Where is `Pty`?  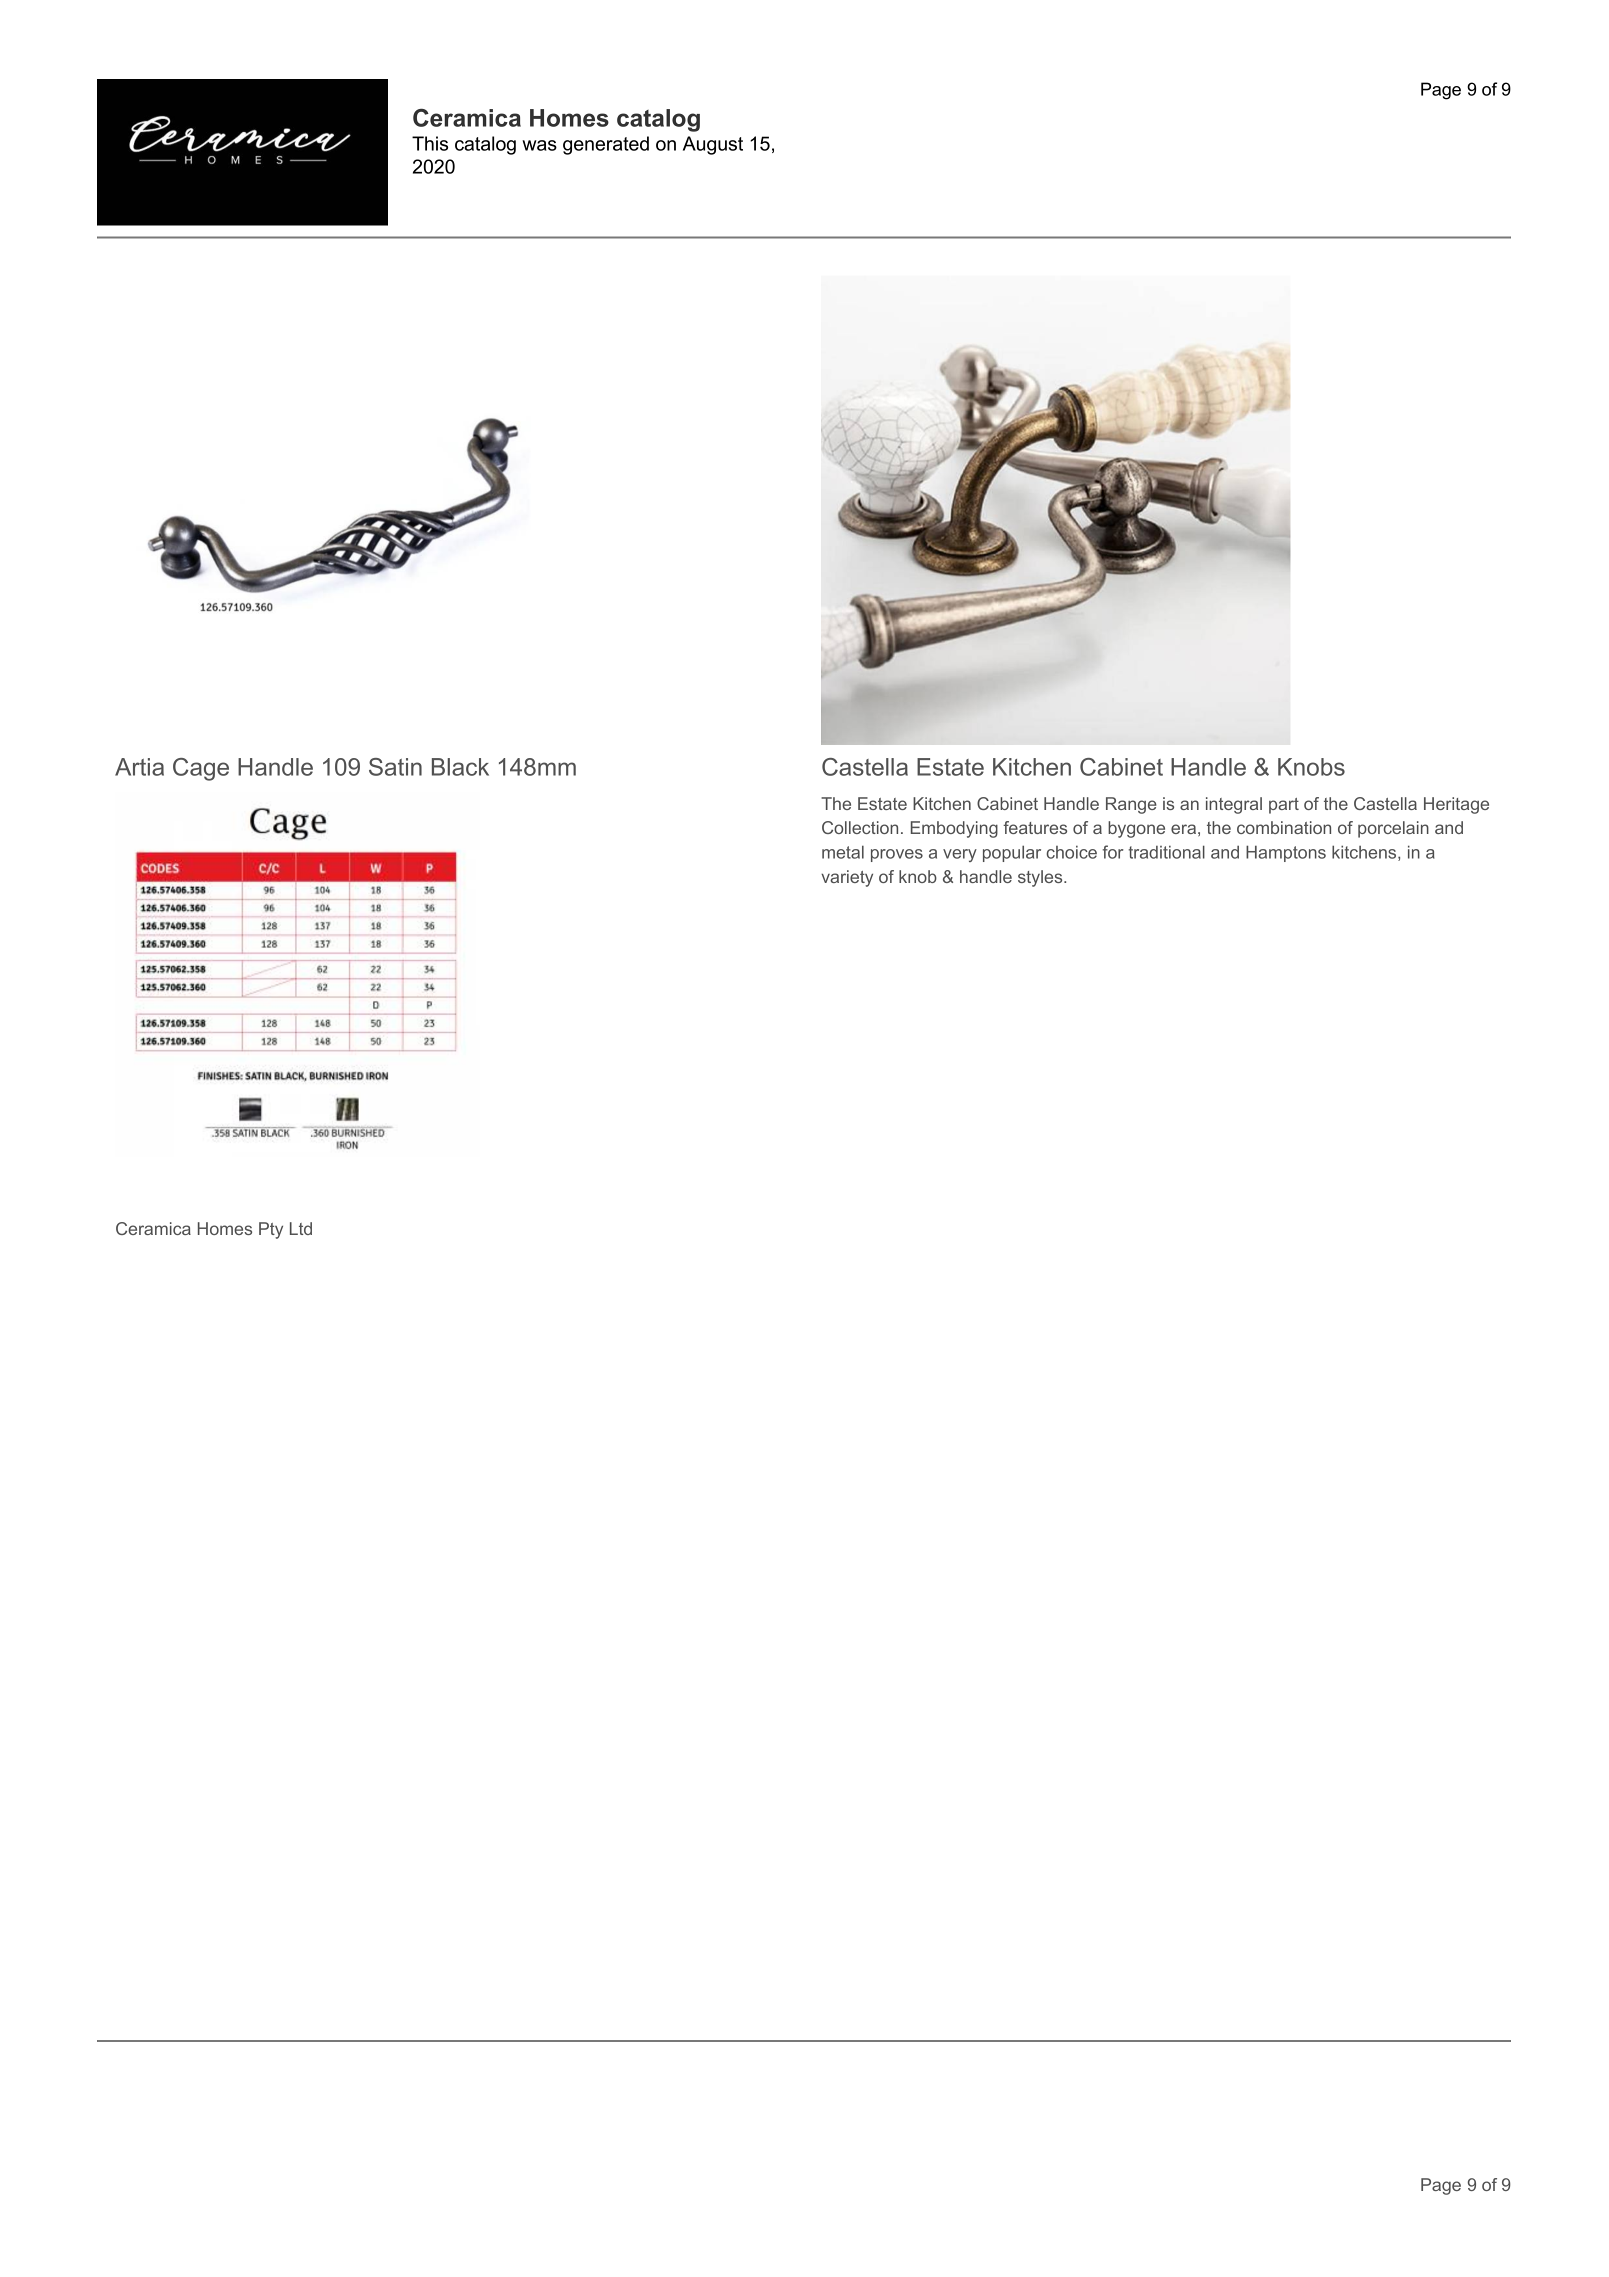
Pty is located at coordinates (271, 1230).
